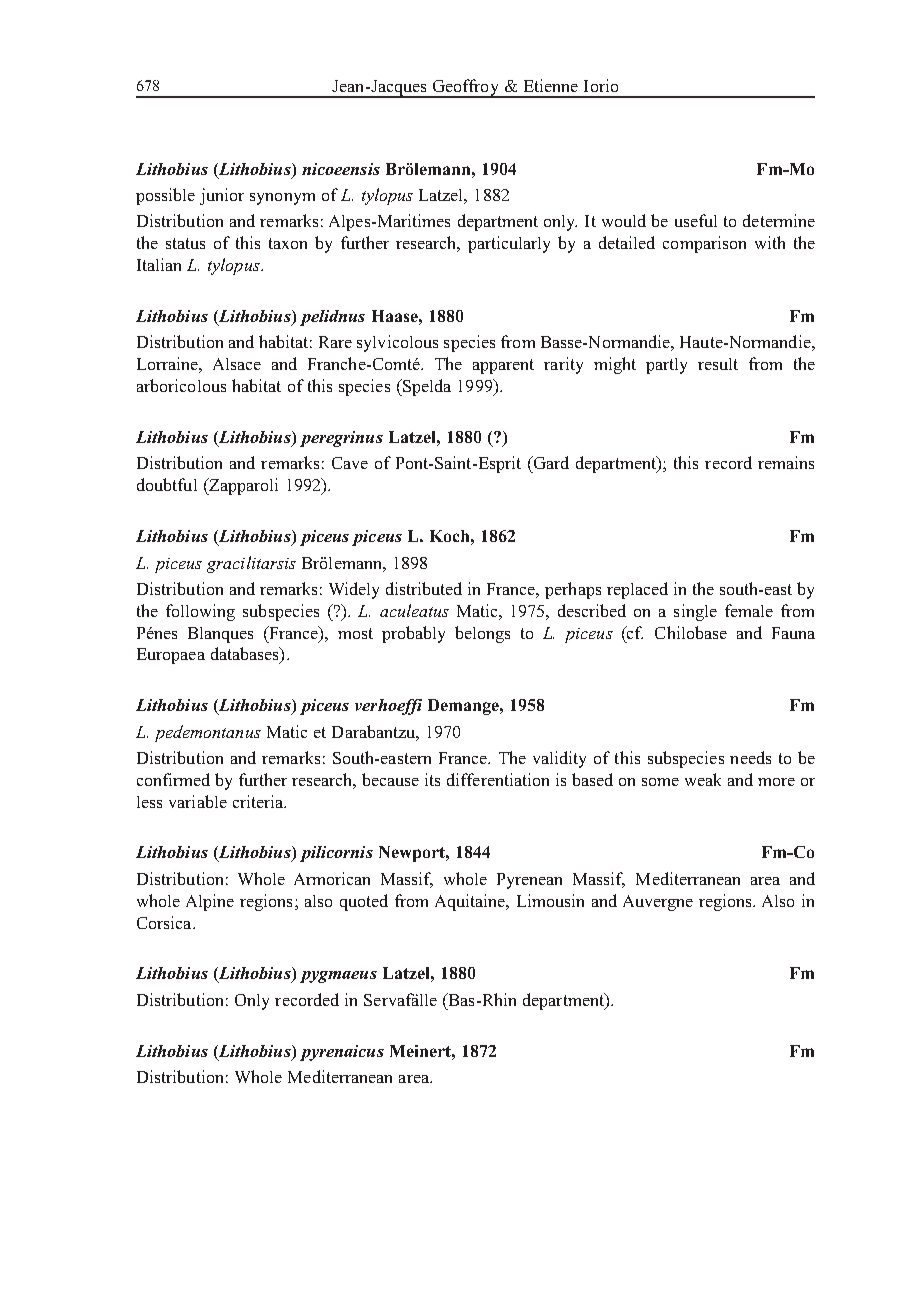 The height and width of the screenshot is (1304, 924). Describe the element at coordinates (210, 902) in the screenshot. I see `Alpine` at that location.
